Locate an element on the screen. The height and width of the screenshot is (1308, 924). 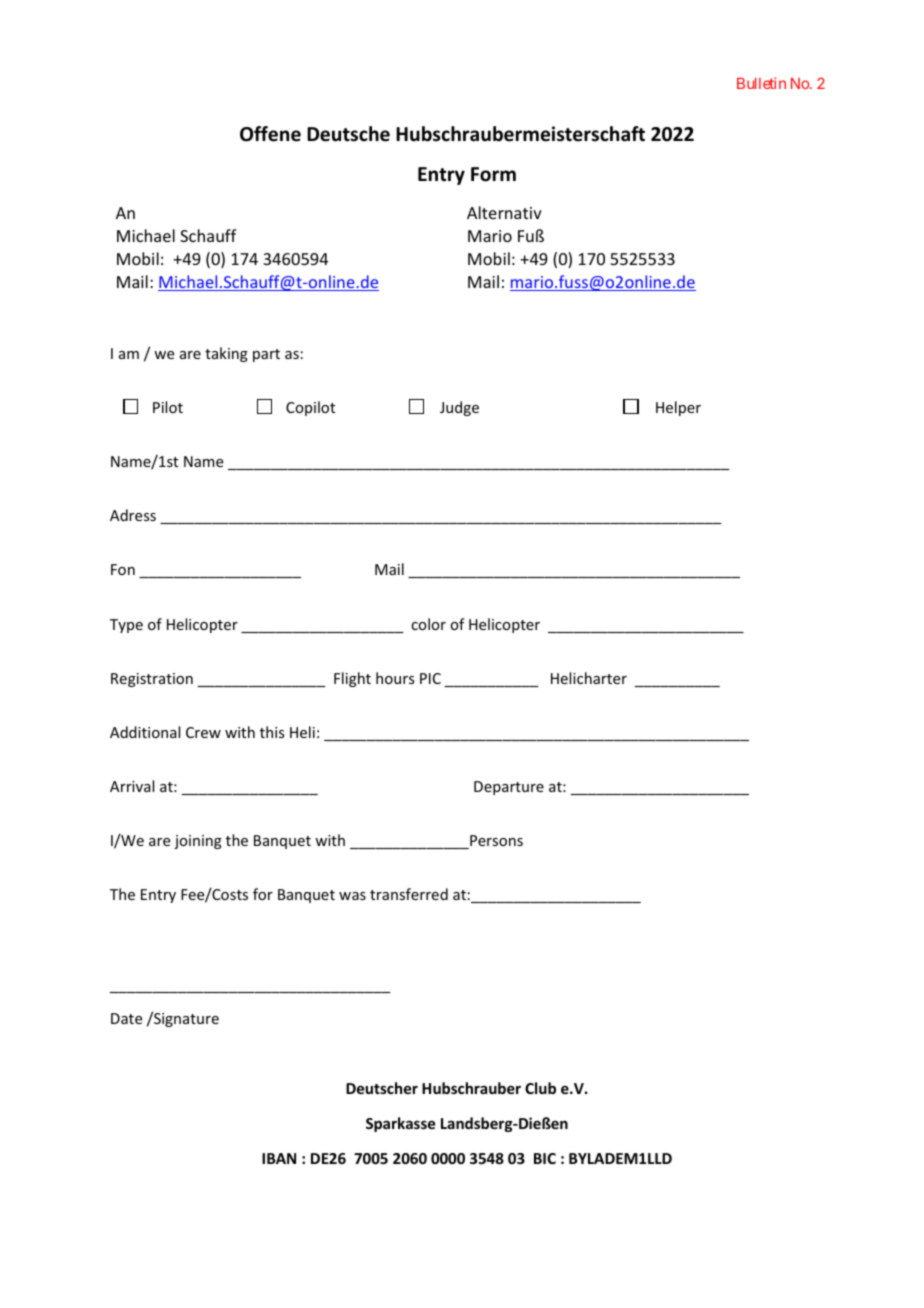
BIC is located at coordinates (545, 1158).
